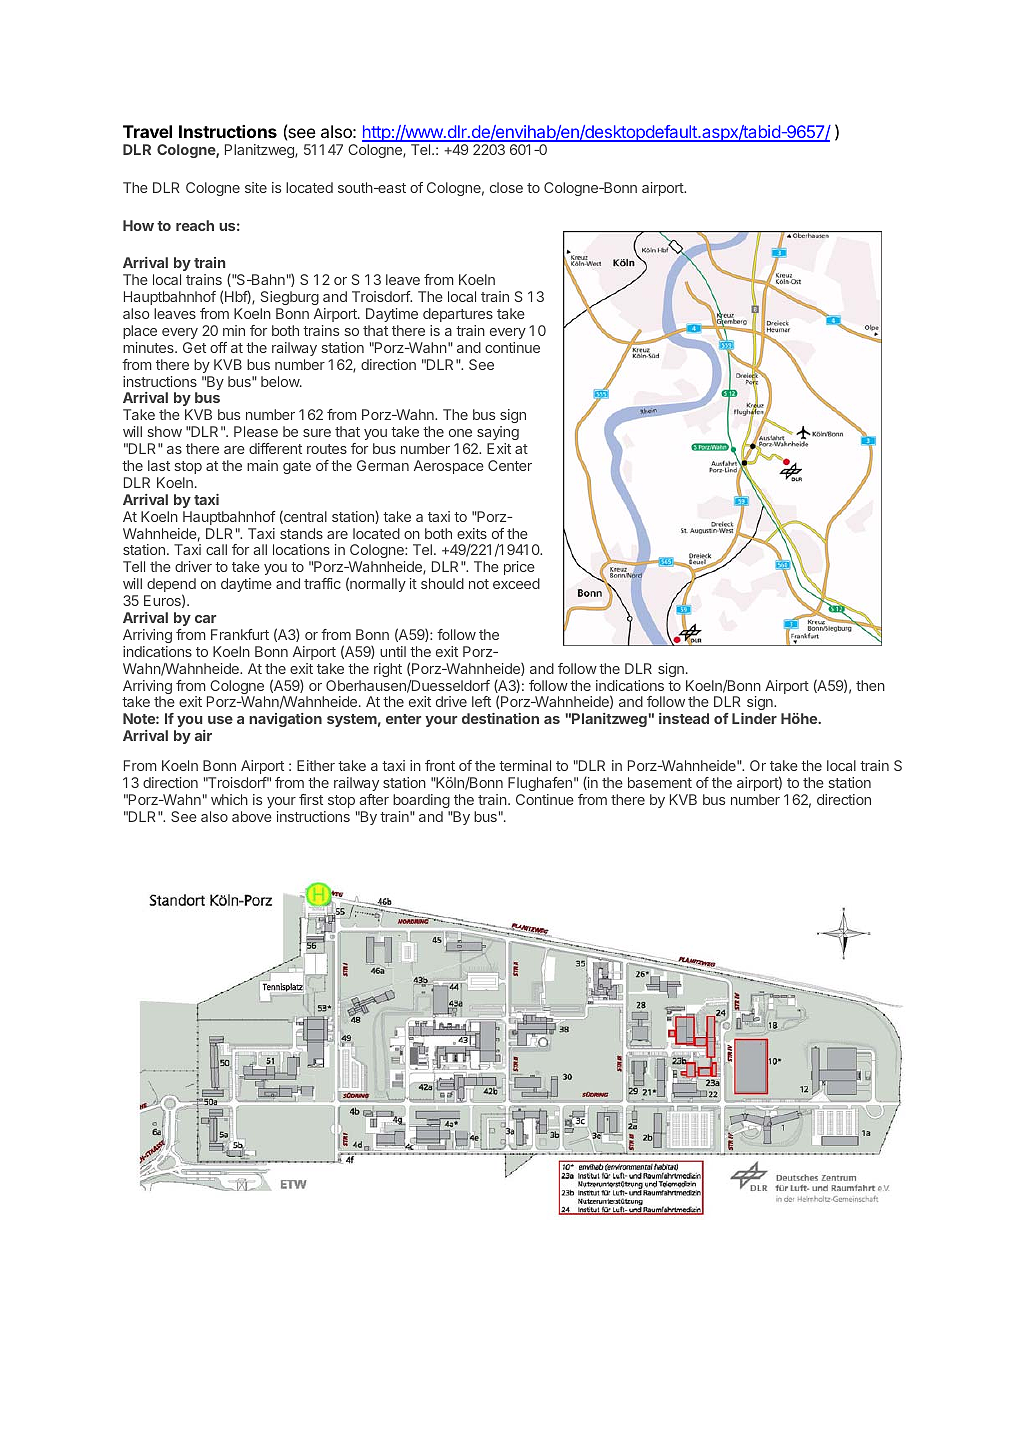 The height and width of the screenshot is (1455, 1029). I want to click on one, so click(460, 433).
